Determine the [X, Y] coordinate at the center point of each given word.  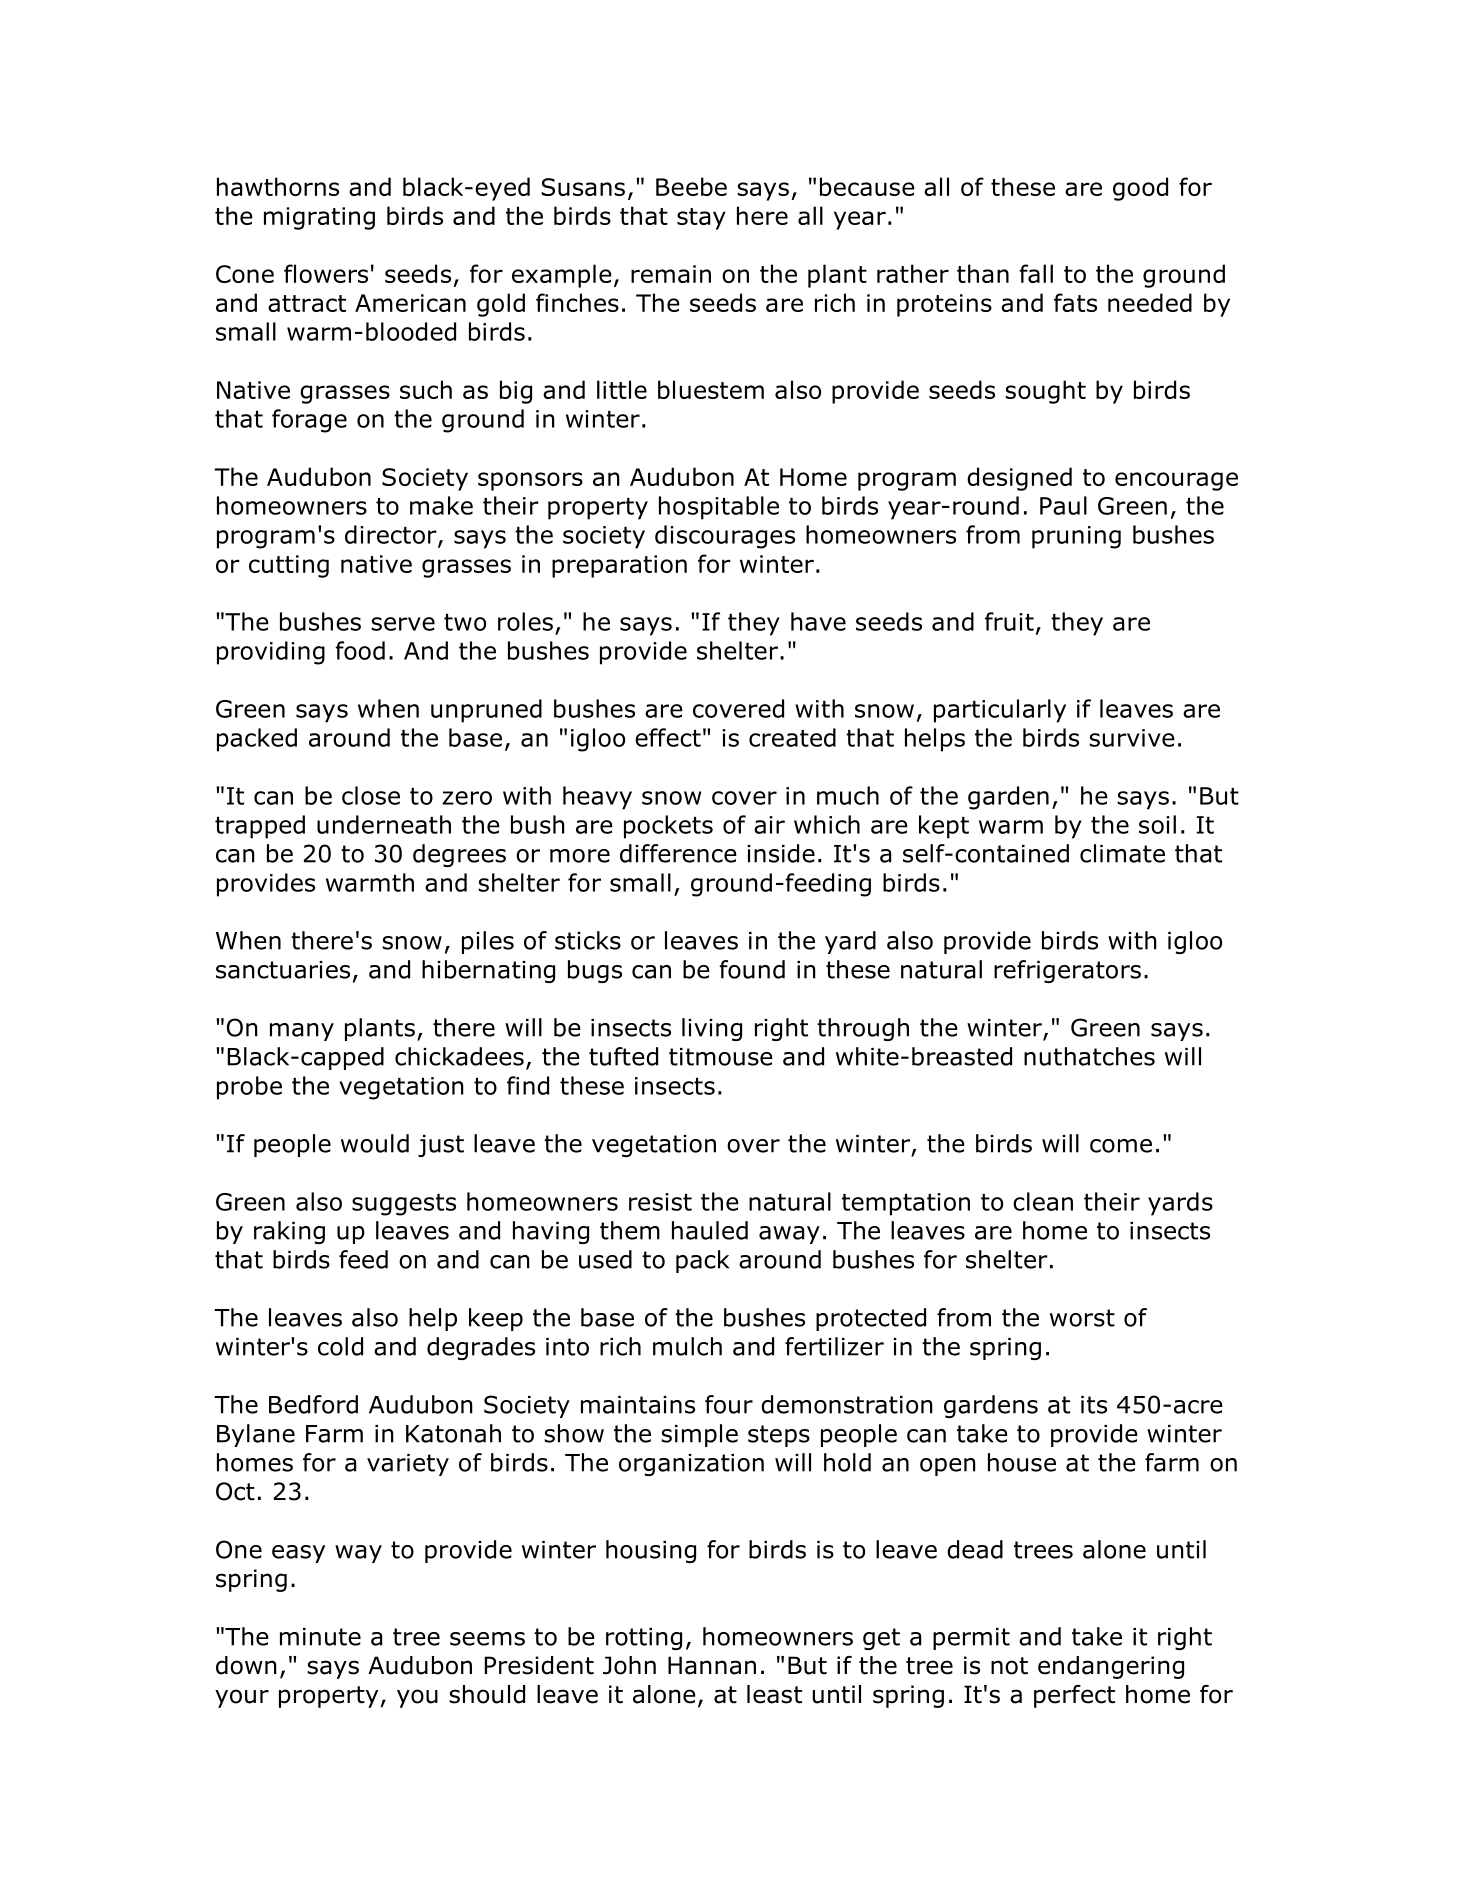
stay [701, 219]
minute [320, 1637]
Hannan [712, 1665]
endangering [1111, 1667]
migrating [319, 218]
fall [1036, 273]
